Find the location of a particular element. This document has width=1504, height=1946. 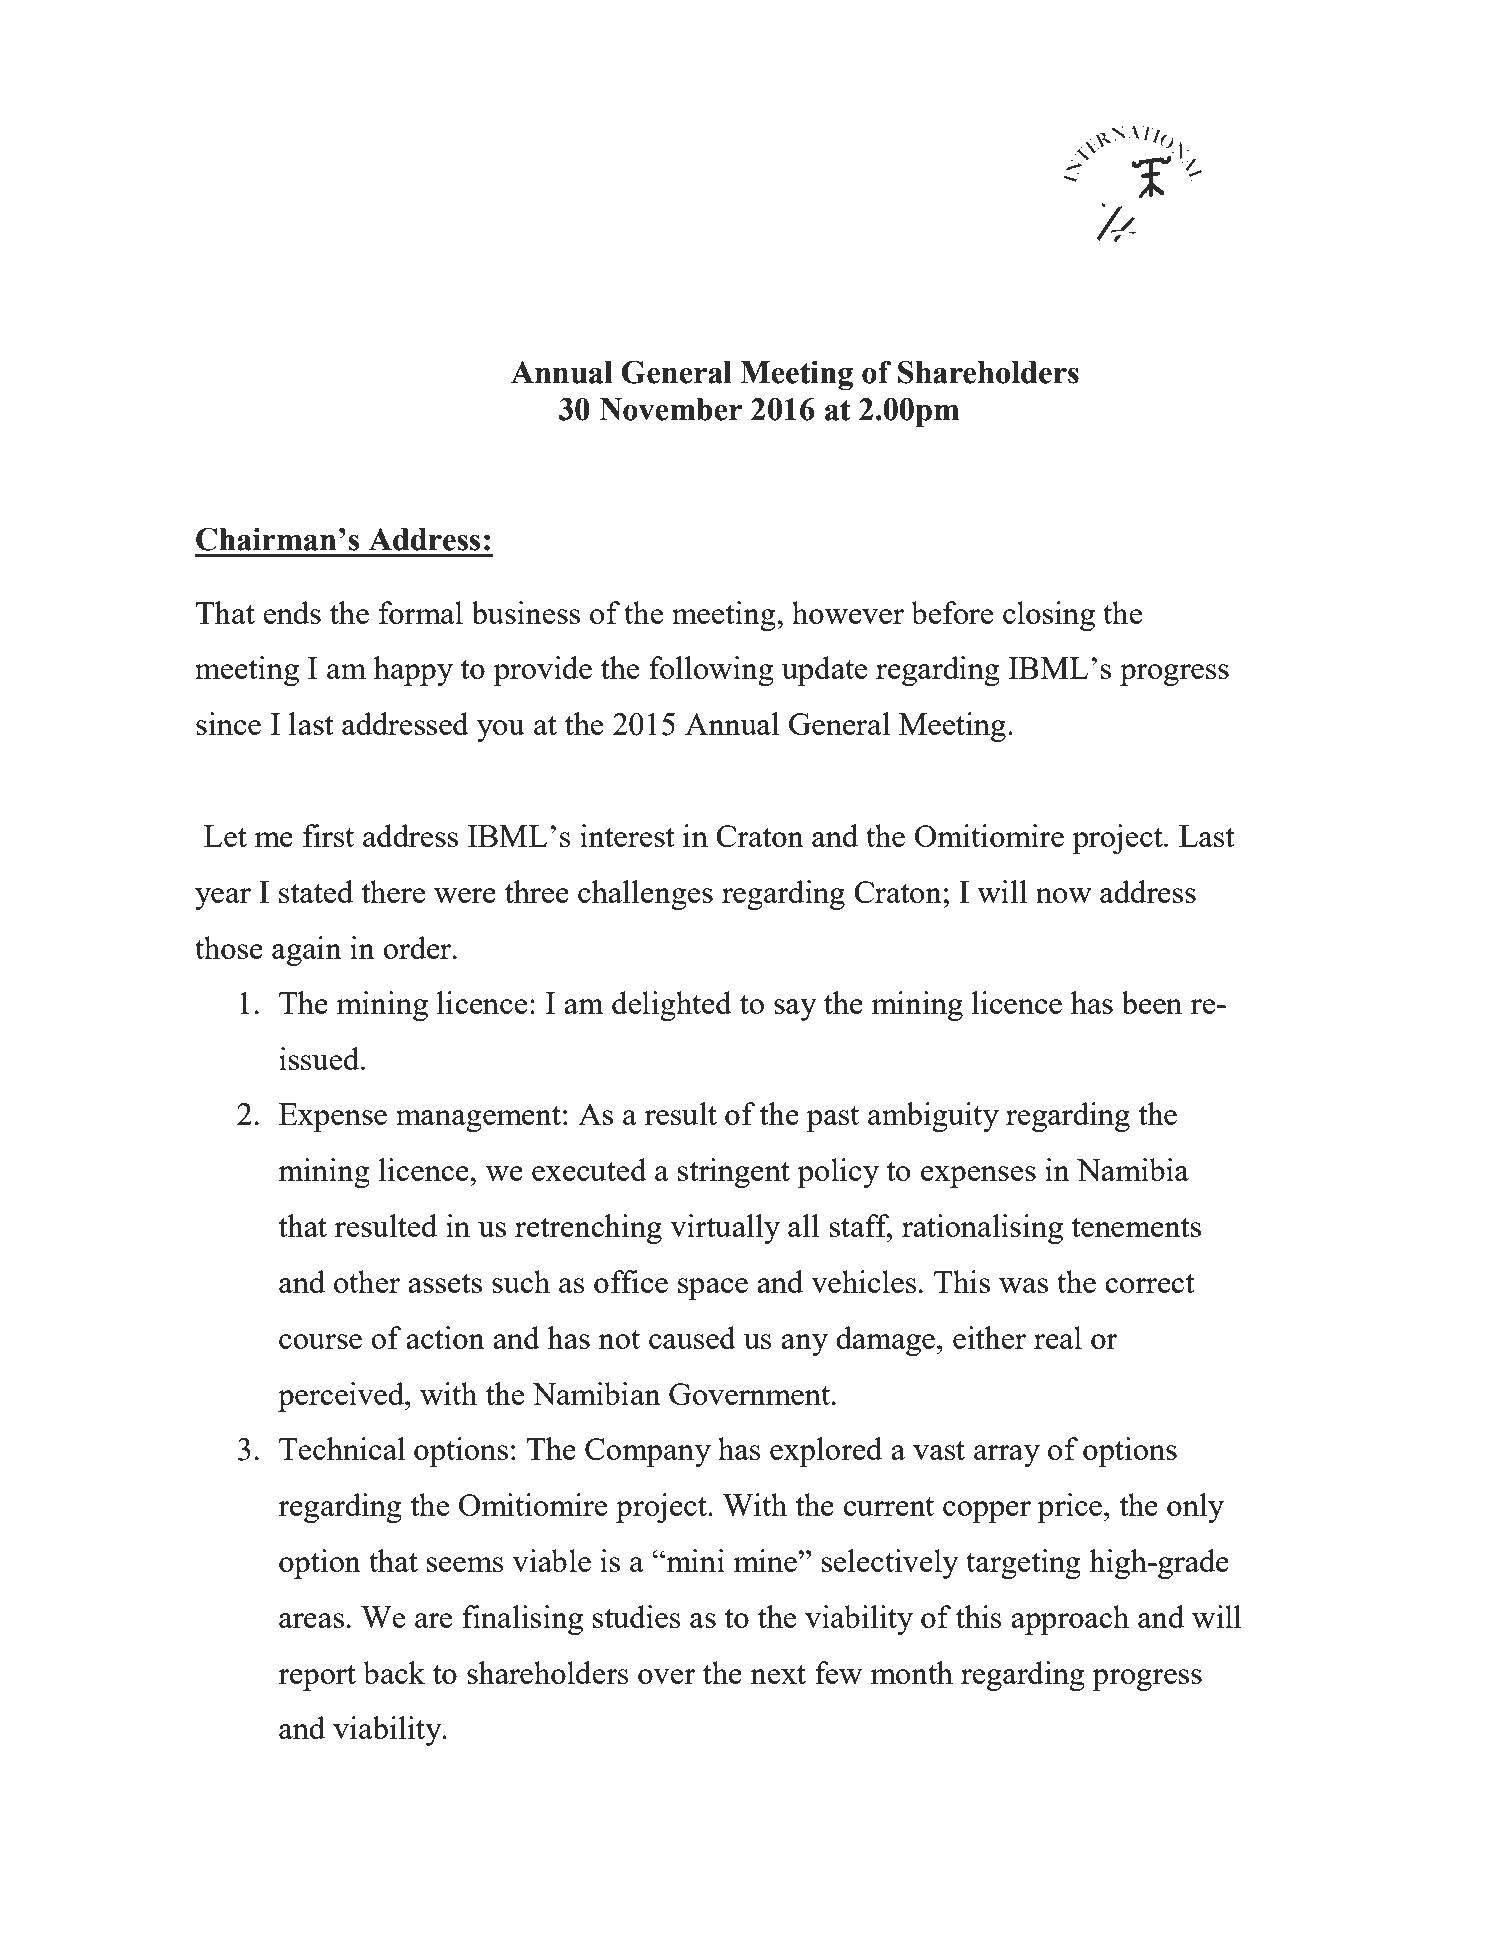

studies is located at coordinates (636, 1616).
